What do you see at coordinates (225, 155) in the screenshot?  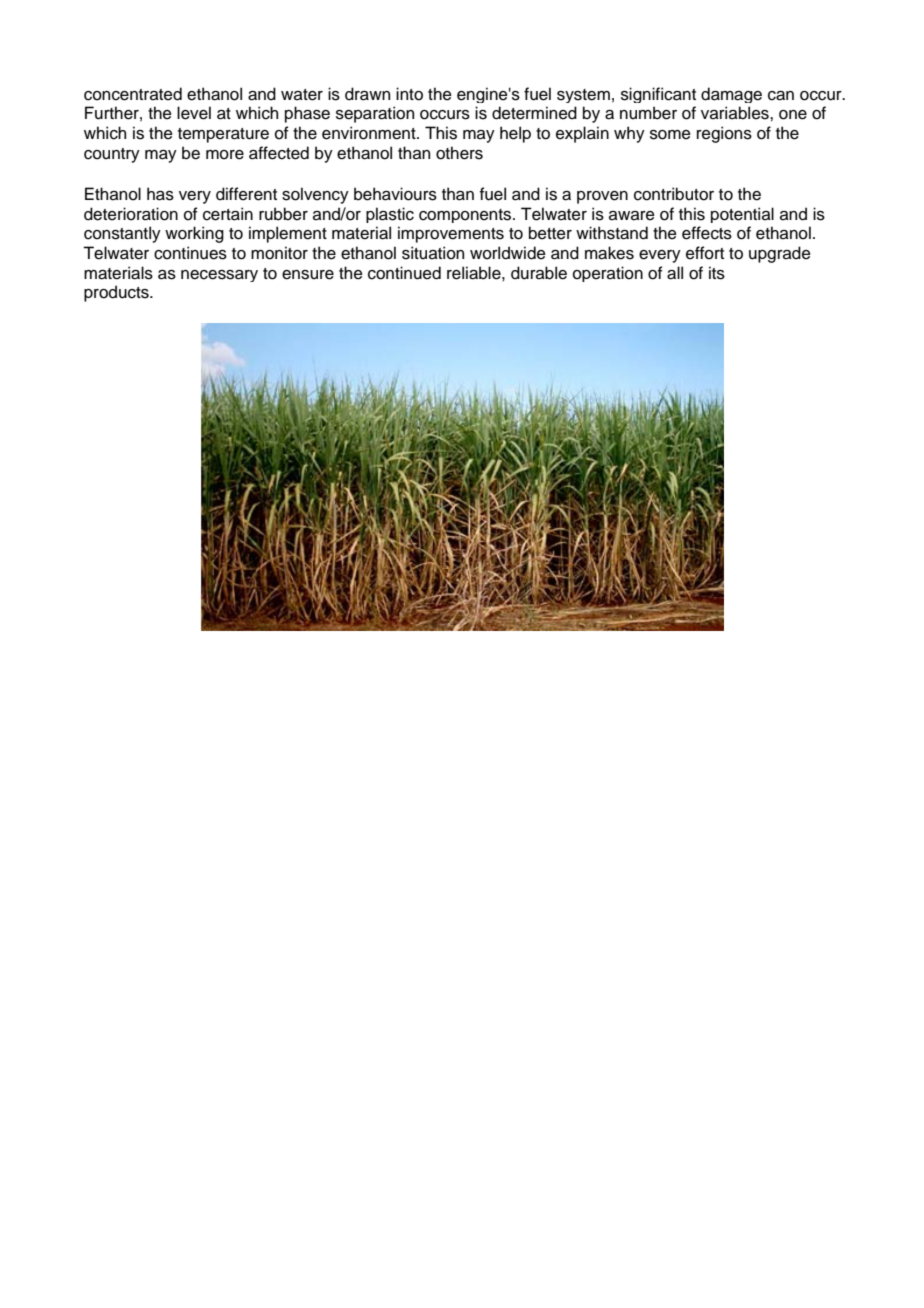 I see `more` at bounding box center [225, 155].
